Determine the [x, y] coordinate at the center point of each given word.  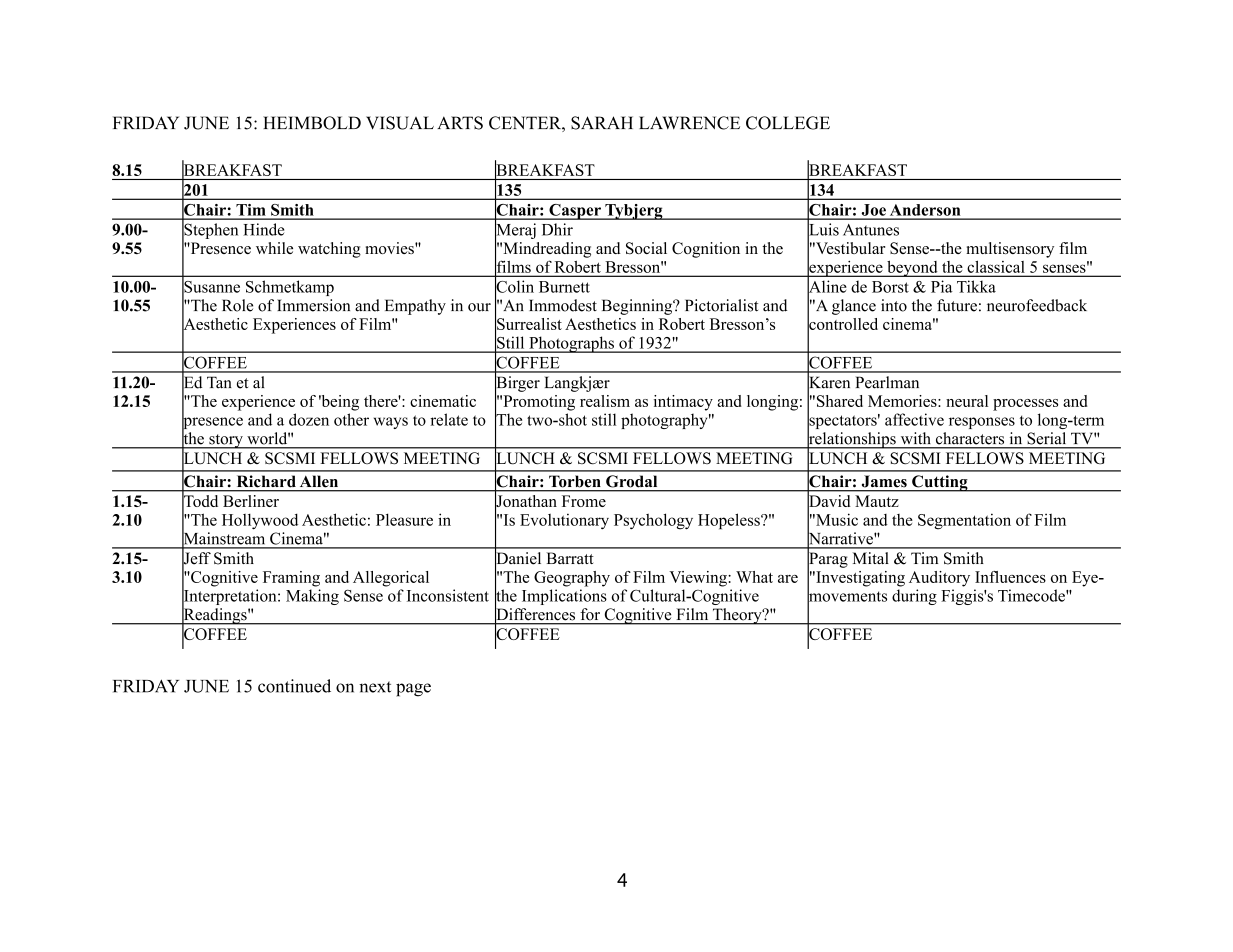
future [957, 305]
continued [294, 686]
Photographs [571, 344]
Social [646, 248]
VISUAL [400, 123]
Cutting [940, 483]
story [226, 441]
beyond [912, 269]
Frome [584, 501]
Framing [291, 579]
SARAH [602, 123]
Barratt [570, 558]
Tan [219, 382]
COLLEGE [788, 123]
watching [329, 250]
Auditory [939, 579]
